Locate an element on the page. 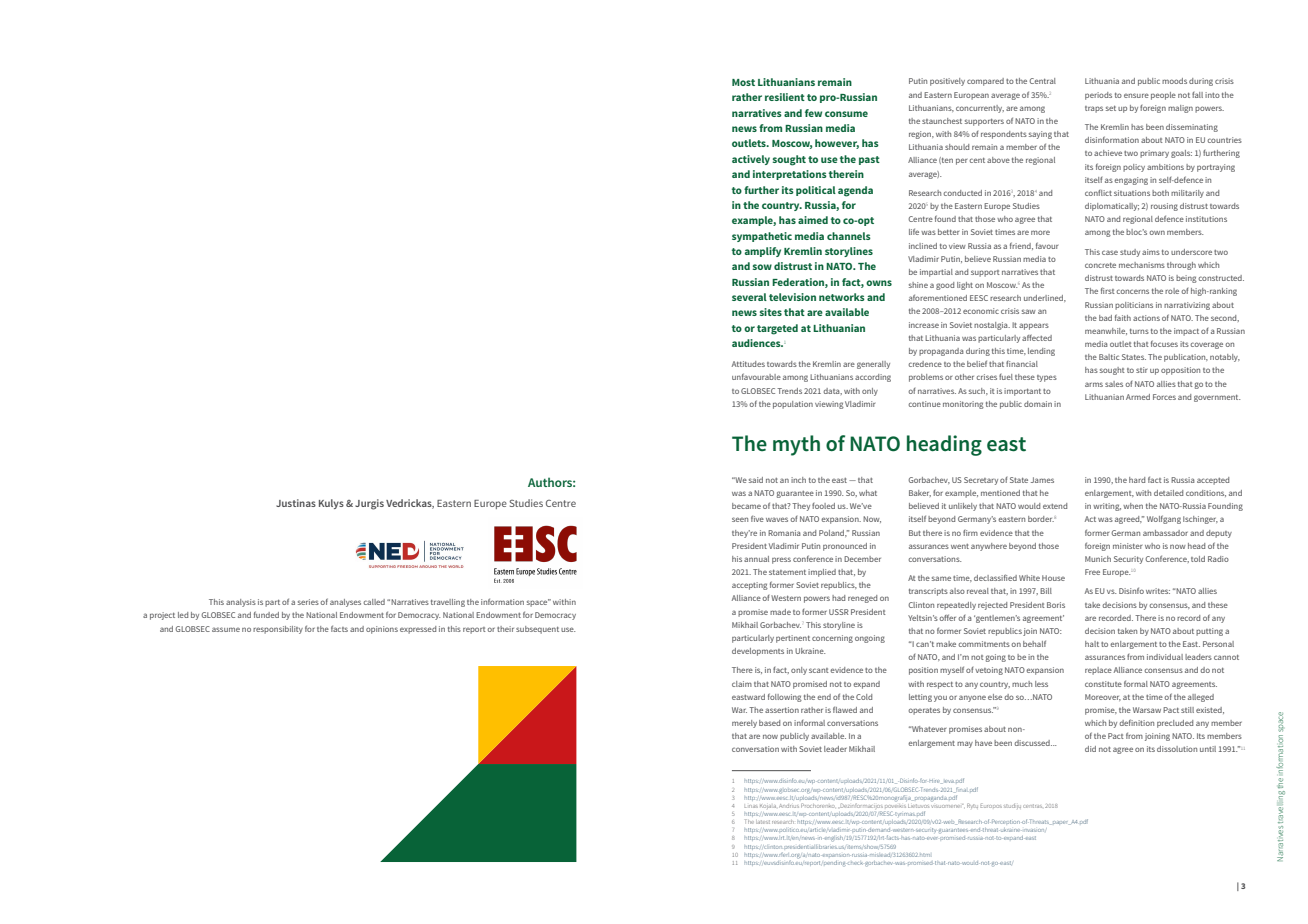 The image size is (1308, 924). resilient is located at coordinates (785, 97).
